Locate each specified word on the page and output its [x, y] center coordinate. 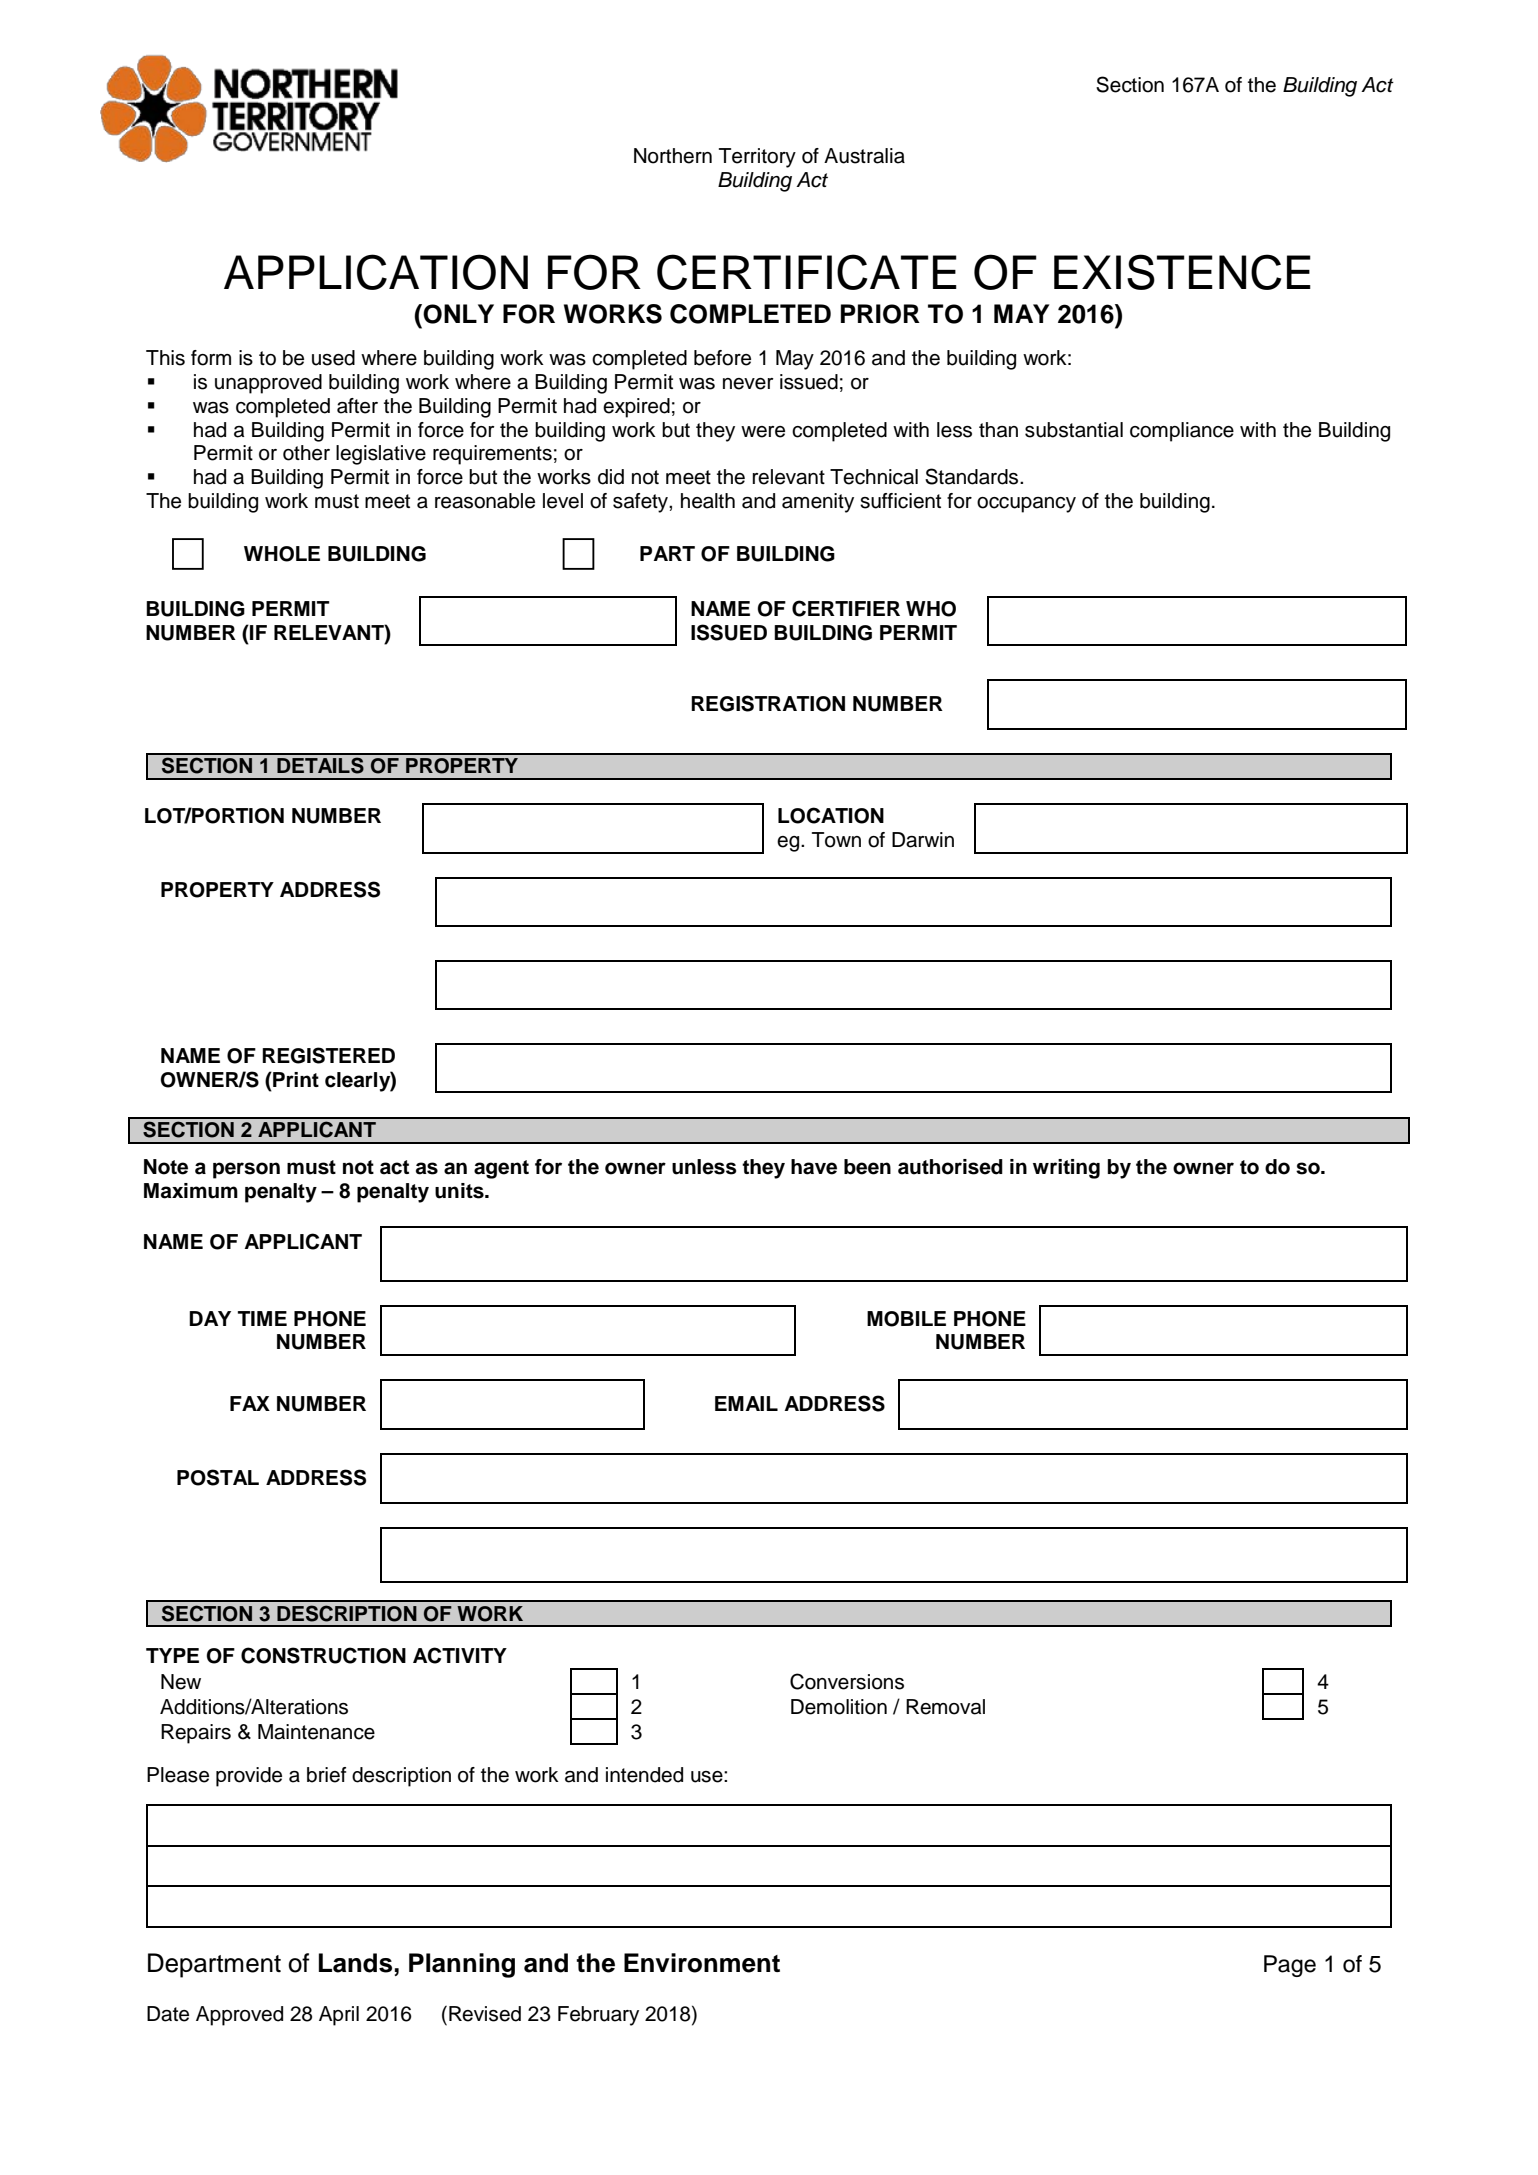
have [814, 1167]
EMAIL [746, 1403]
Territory [757, 158]
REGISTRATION [768, 703]
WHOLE [282, 554]
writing [1066, 1169]
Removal [945, 1707]
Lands [355, 1963]
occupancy [1026, 505]
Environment [702, 1963]
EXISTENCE [1182, 272]
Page [1290, 1966]
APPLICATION [376, 272]
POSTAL [218, 1477]
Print [295, 1079]
